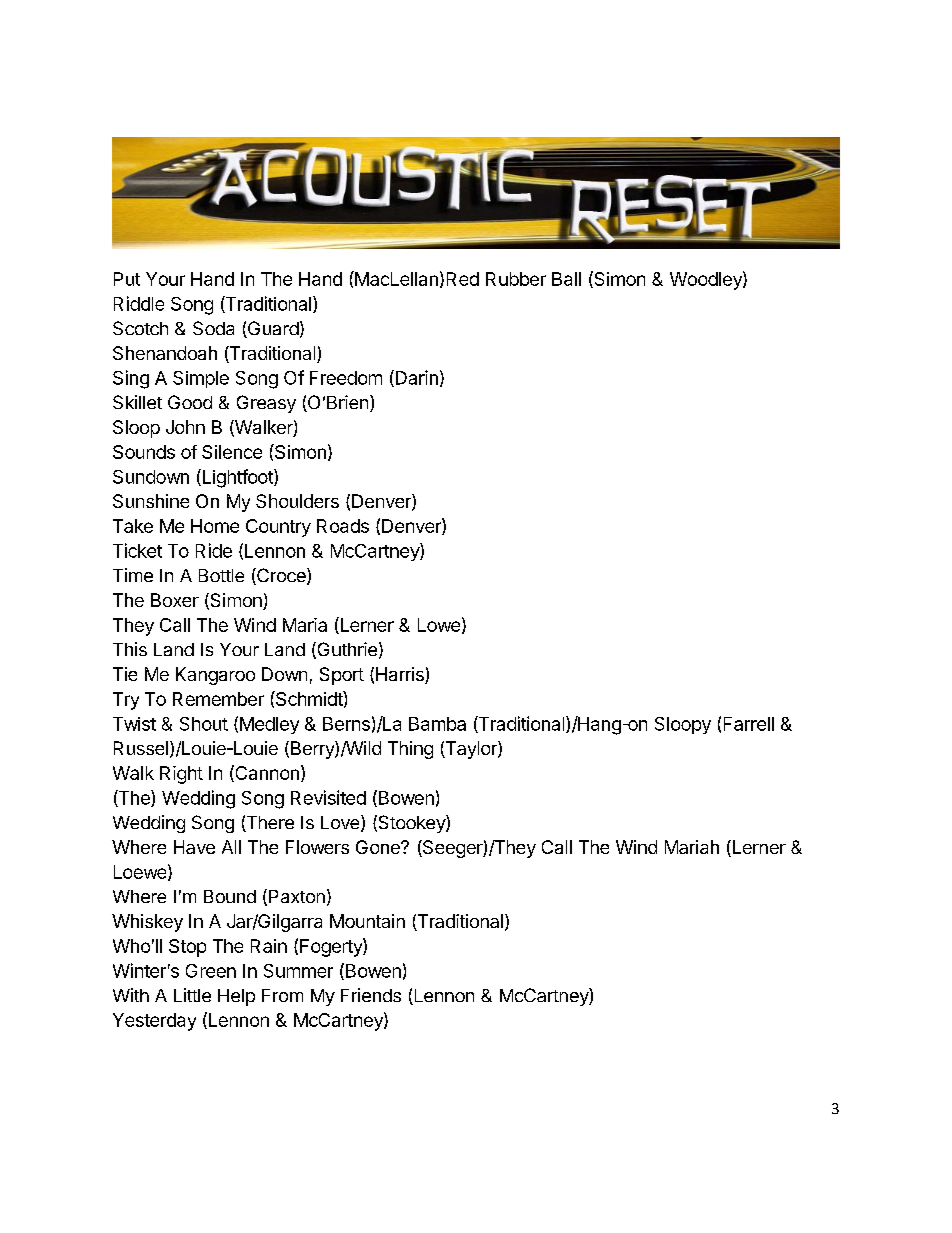  Describe the element at coordinates (415, 378) in the page. I see `Darin` at that location.
